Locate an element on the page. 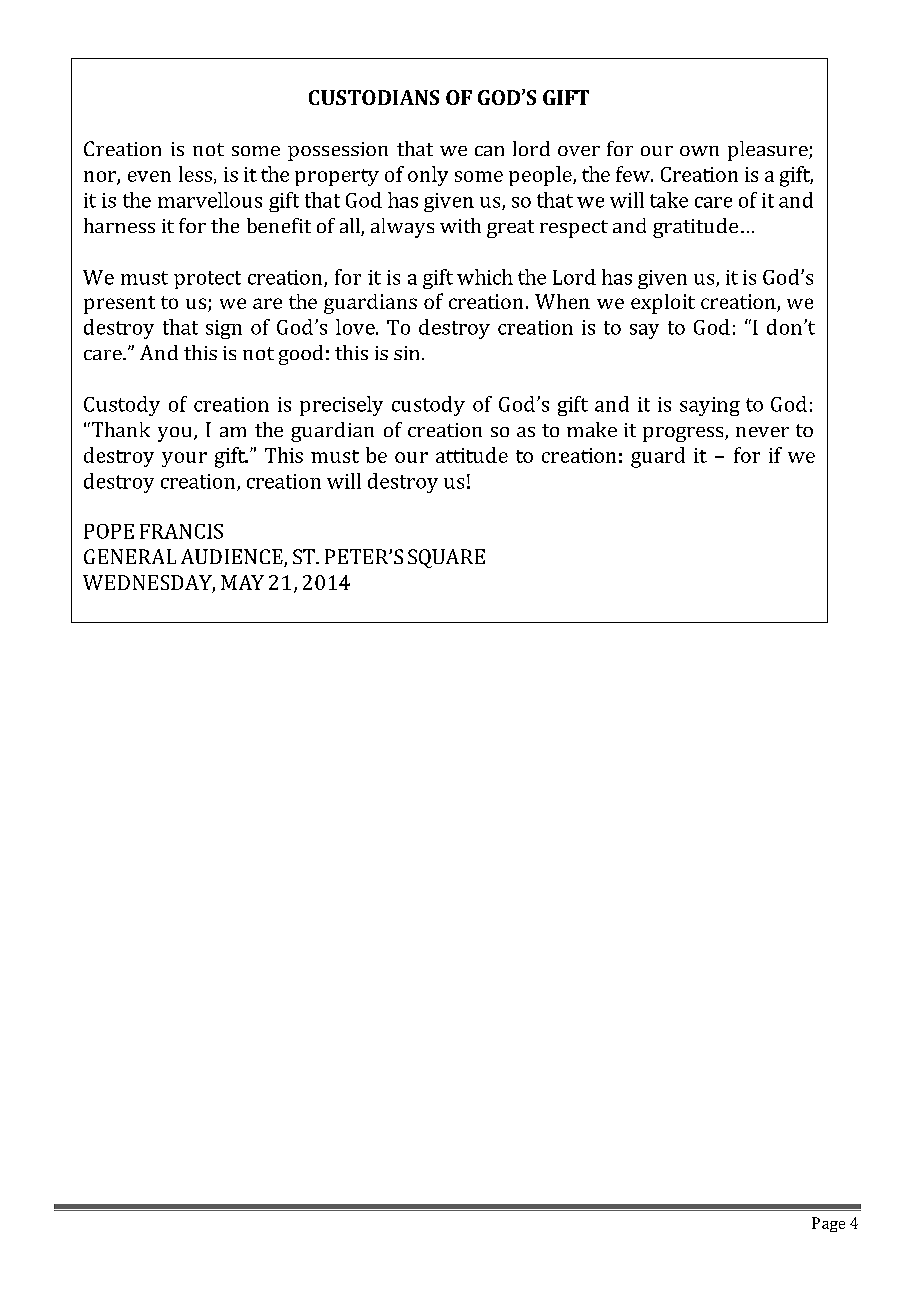 This page has width=924, height=1308. less is located at coordinates (195, 174).
